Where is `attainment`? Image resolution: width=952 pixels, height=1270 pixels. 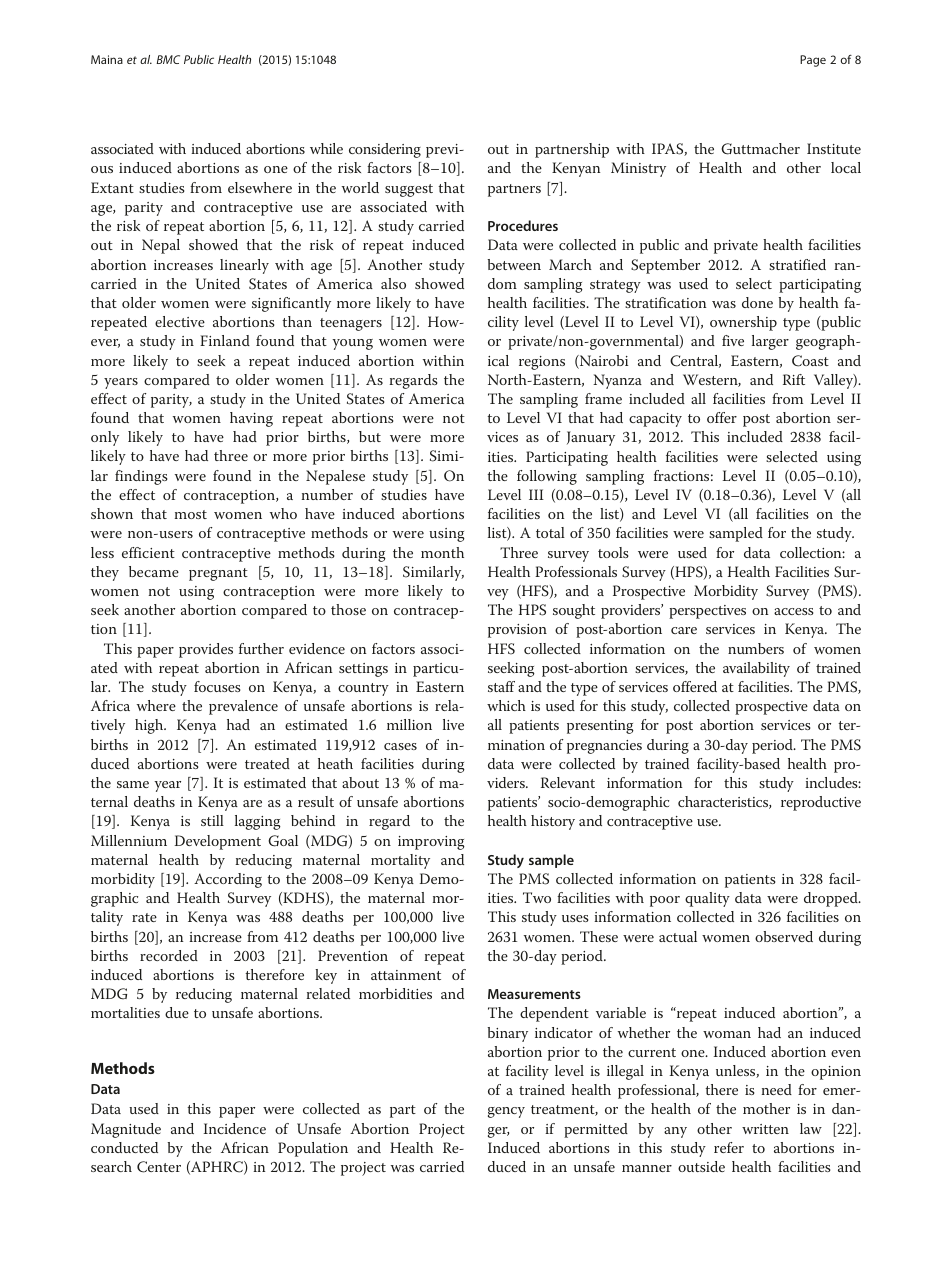
attainment is located at coordinates (406, 975).
